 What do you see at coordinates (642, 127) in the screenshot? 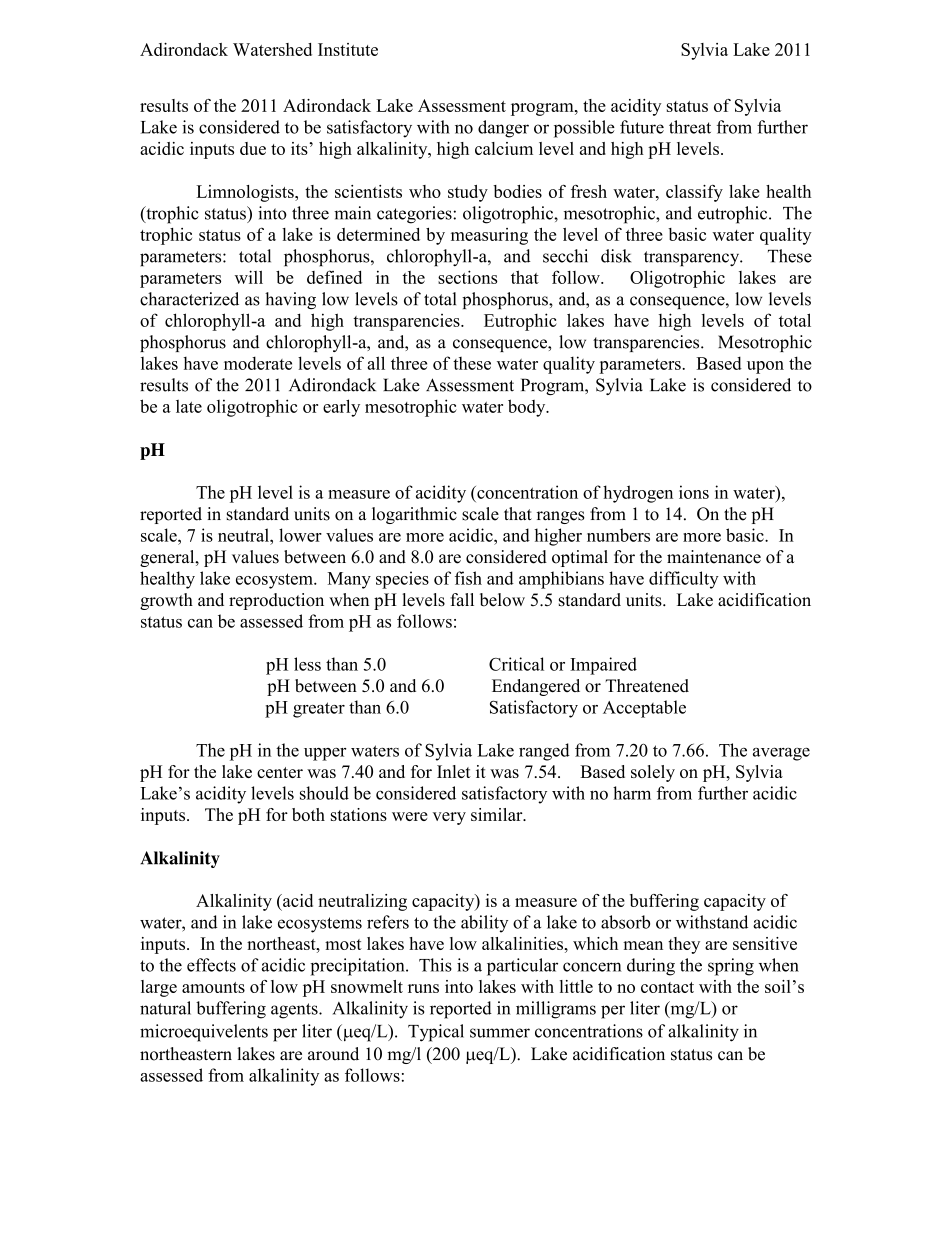
I see `future` at bounding box center [642, 127].
